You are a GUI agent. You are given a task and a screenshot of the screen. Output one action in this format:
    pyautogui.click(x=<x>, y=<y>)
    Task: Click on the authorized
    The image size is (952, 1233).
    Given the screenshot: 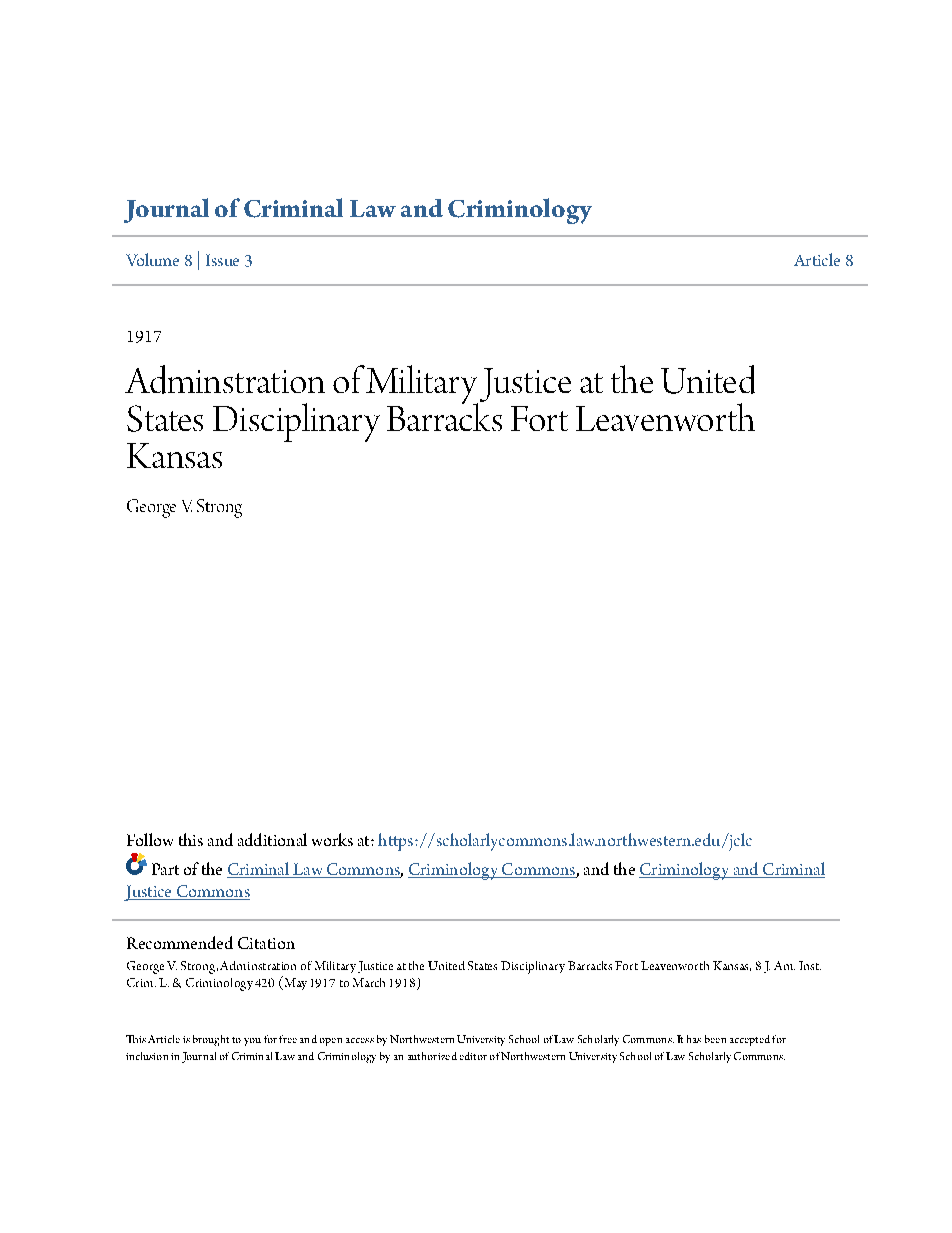 What is the action you would take?
    pyautogui.click(x=432, y=1056)
